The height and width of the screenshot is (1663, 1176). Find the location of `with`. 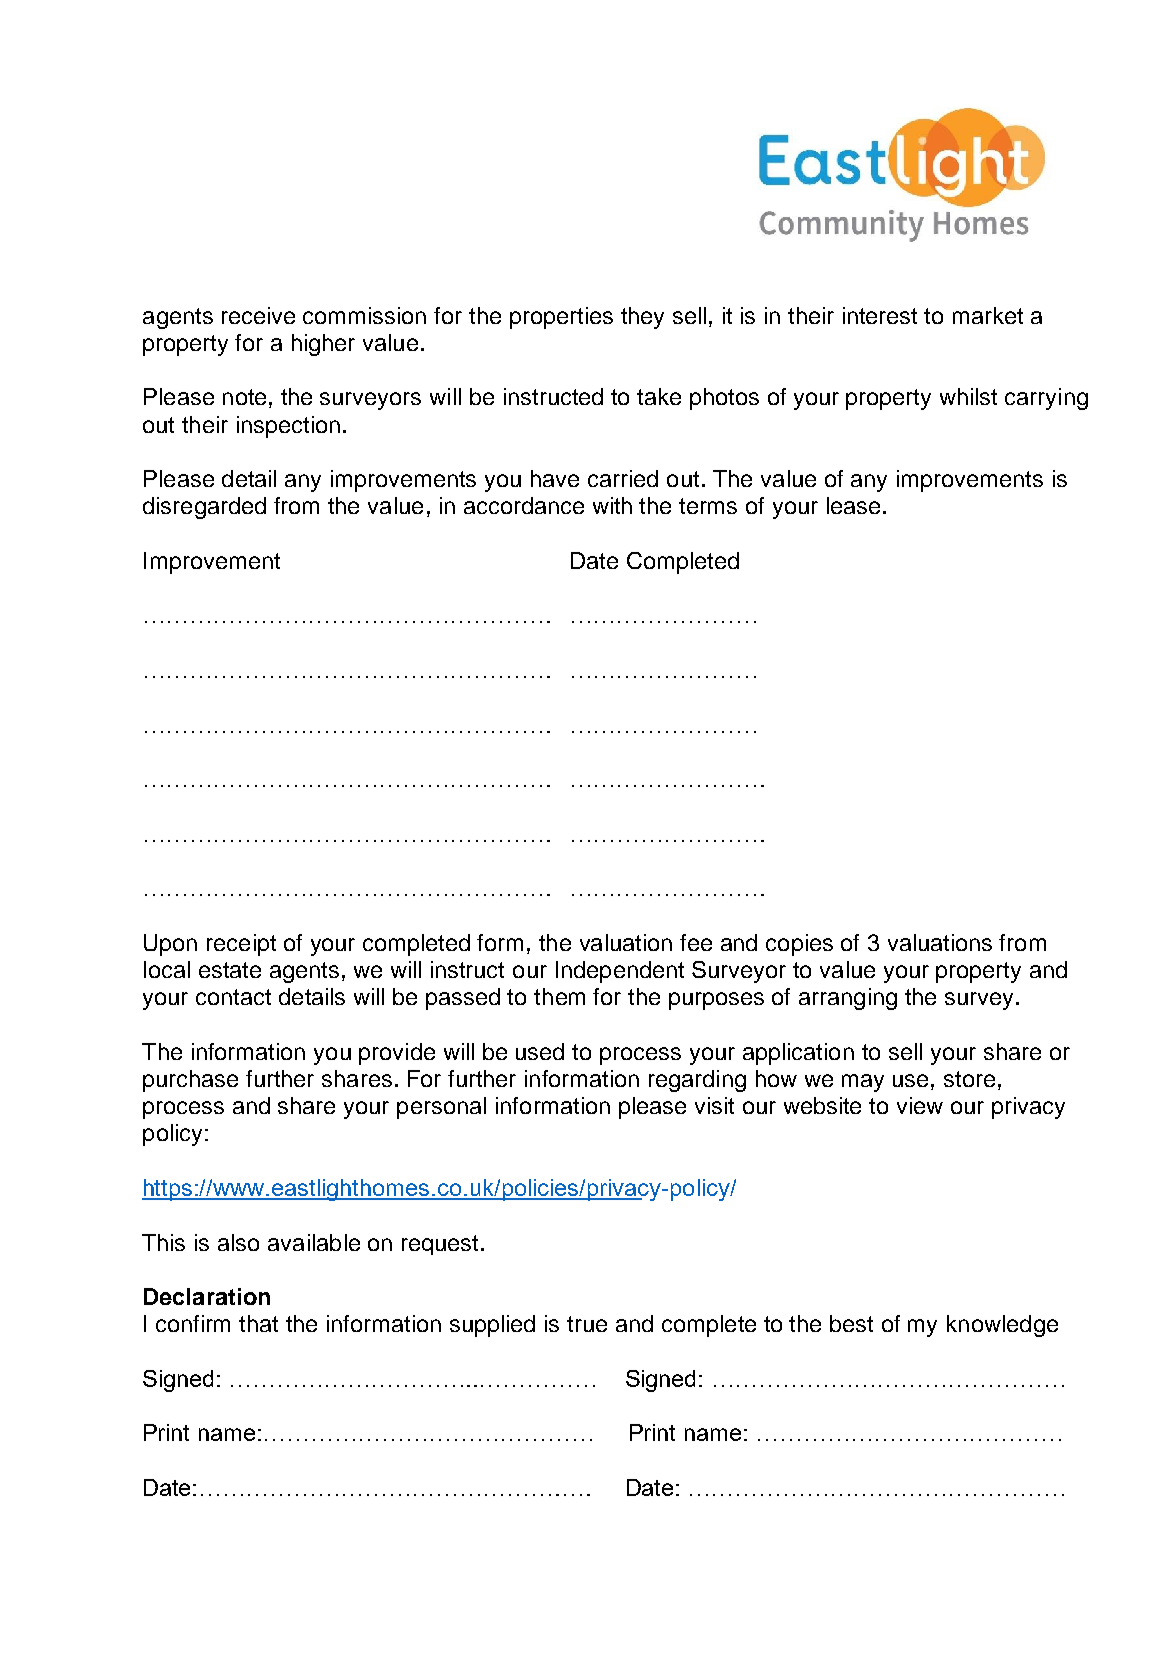

with is located at coordinates (612, 505).
